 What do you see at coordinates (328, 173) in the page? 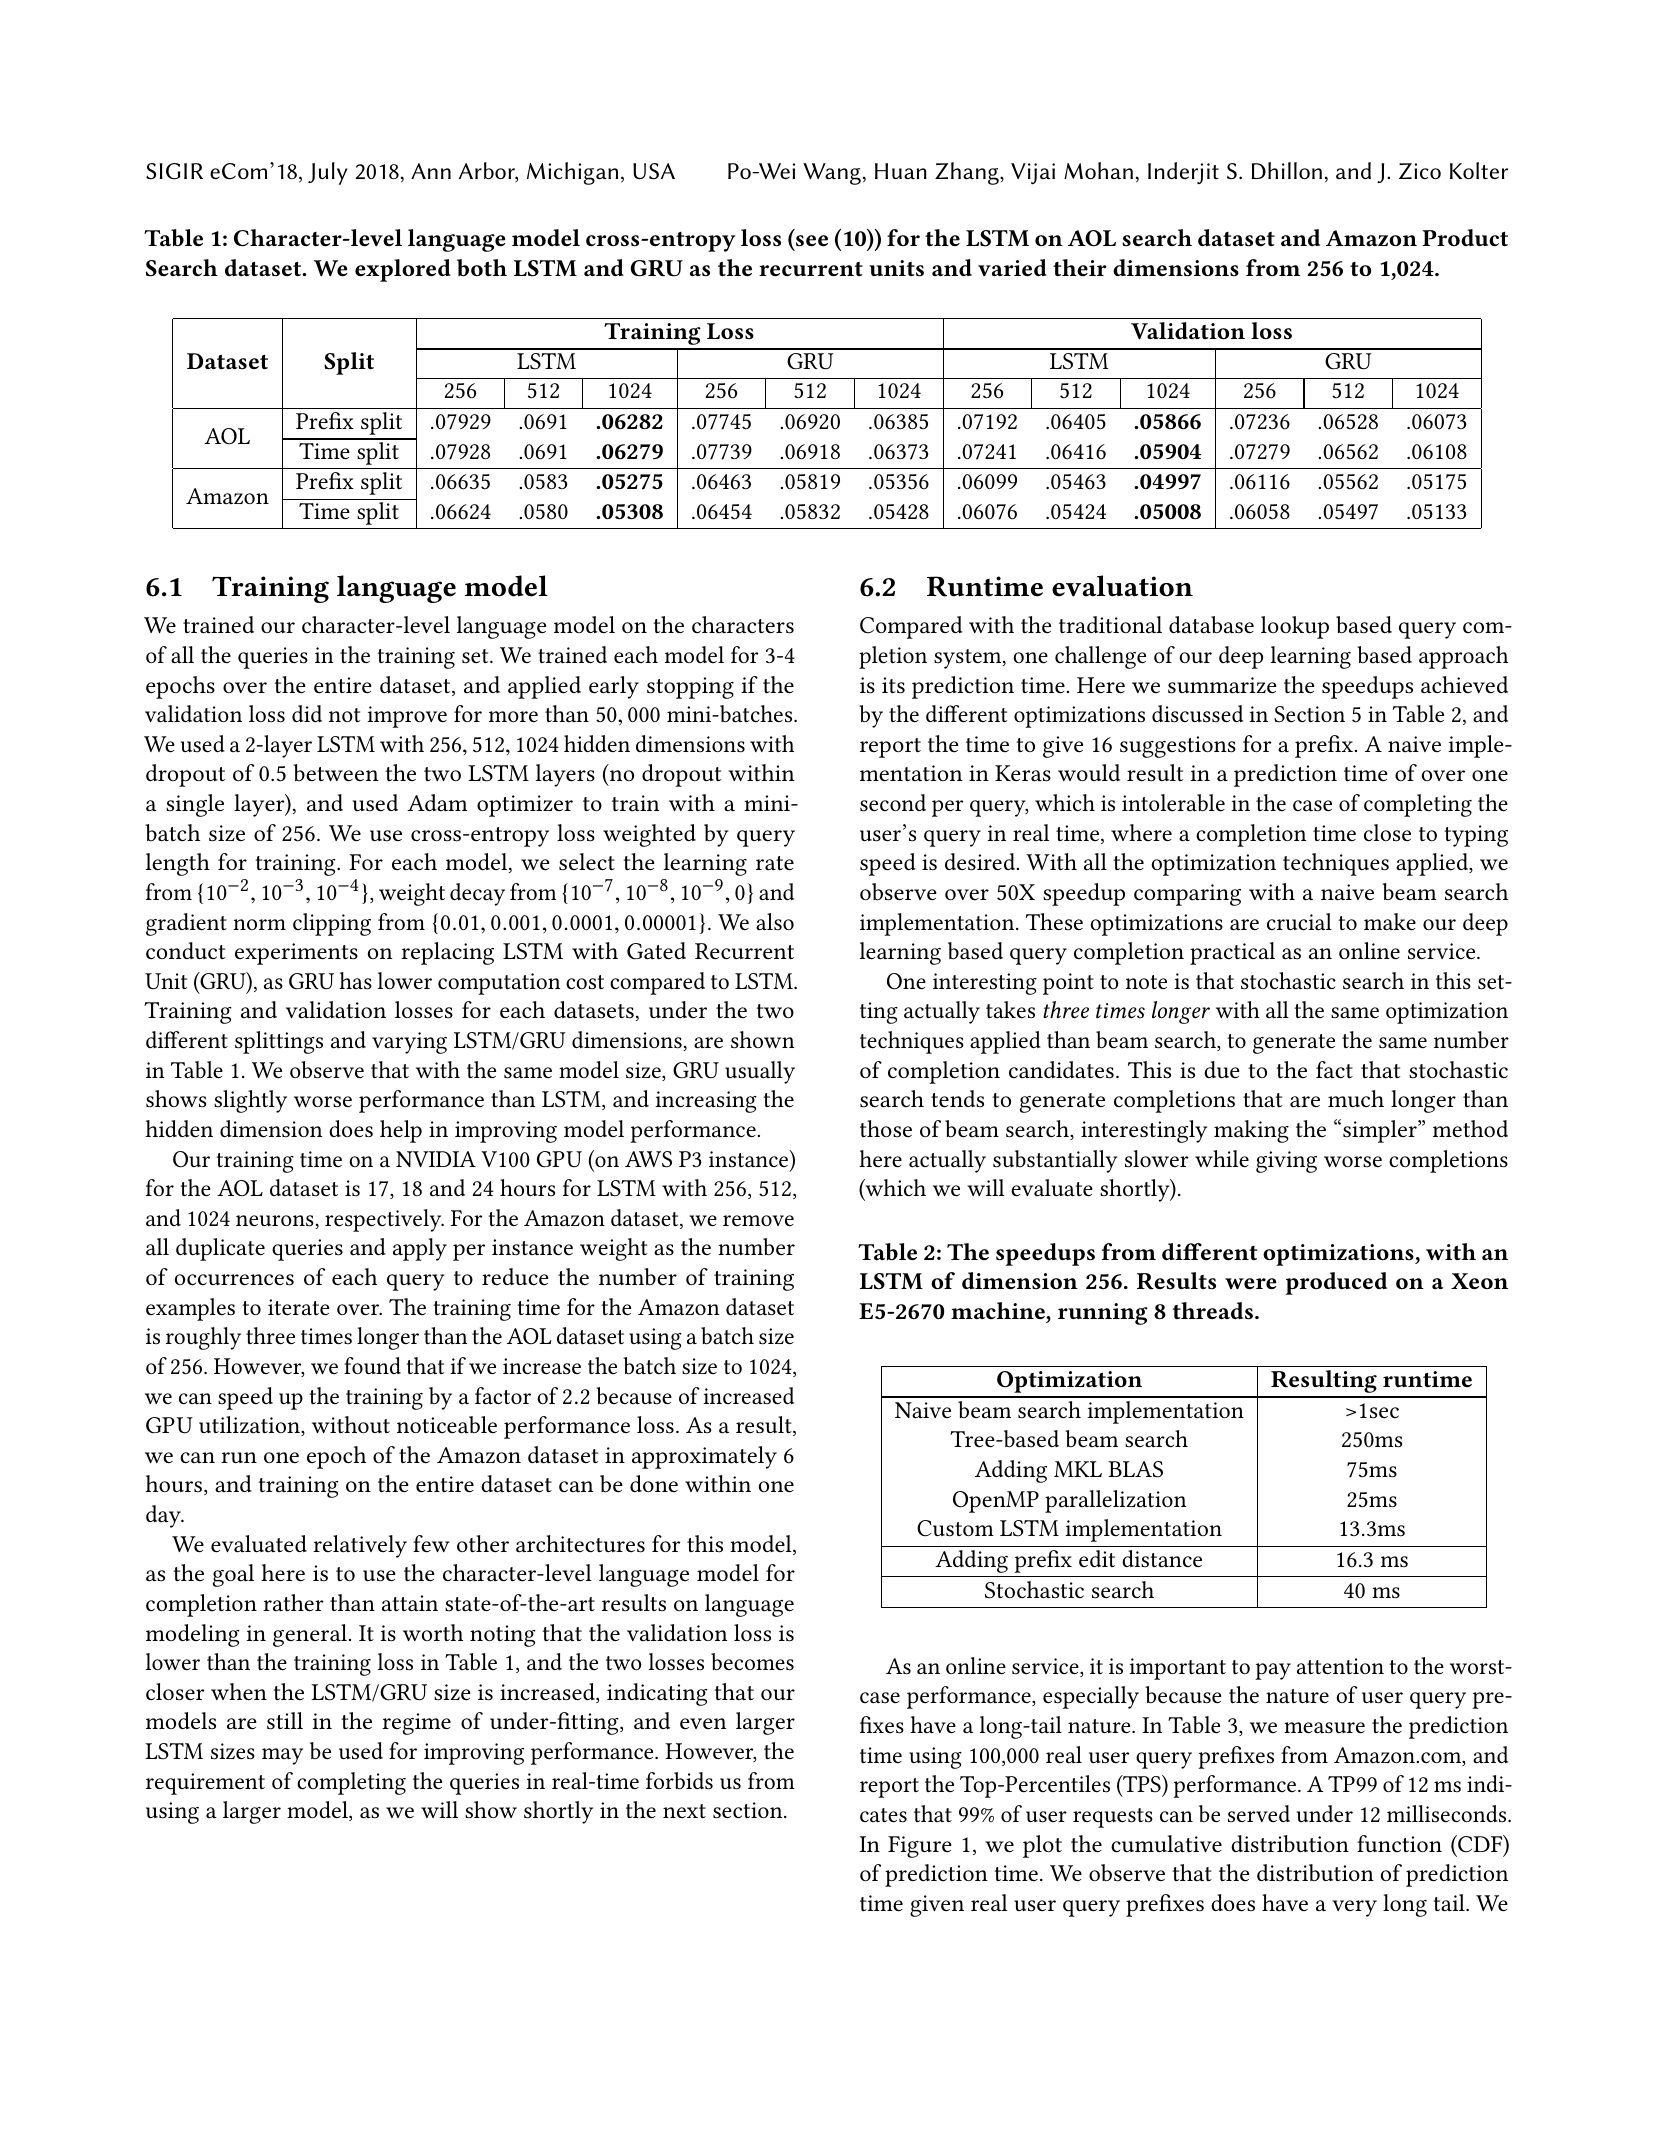
I see `July` at bounding box center [328, 173].
